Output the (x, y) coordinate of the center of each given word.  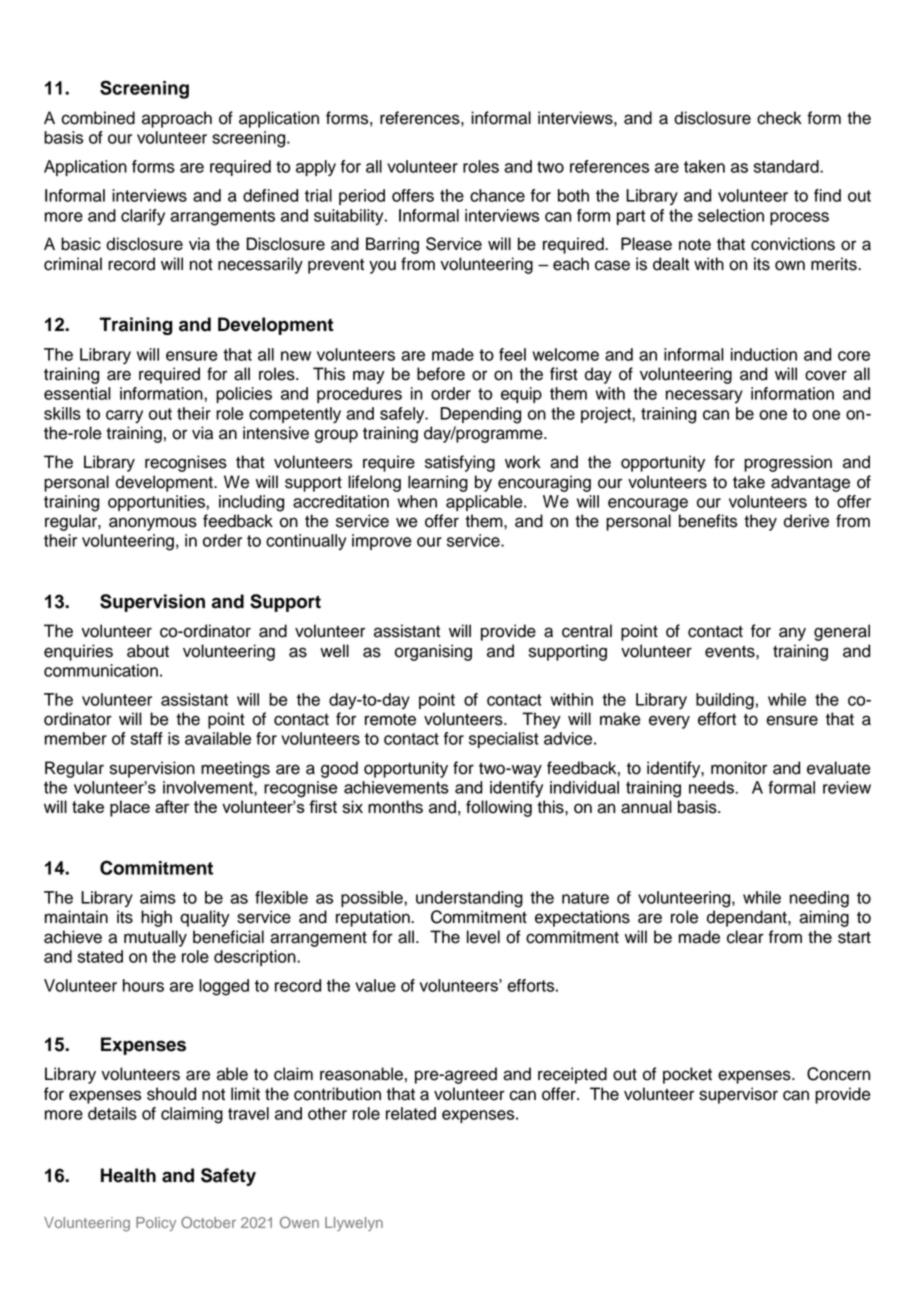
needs (711, 787)
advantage (810, 483)
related (411, 1113)
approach (177, 119)
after (172, 806)
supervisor (738, 1095)
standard (787, 166)
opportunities (157, 503)
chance (497, 195)
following (499, 808)
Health (128, 1175)
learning (438, 483)
